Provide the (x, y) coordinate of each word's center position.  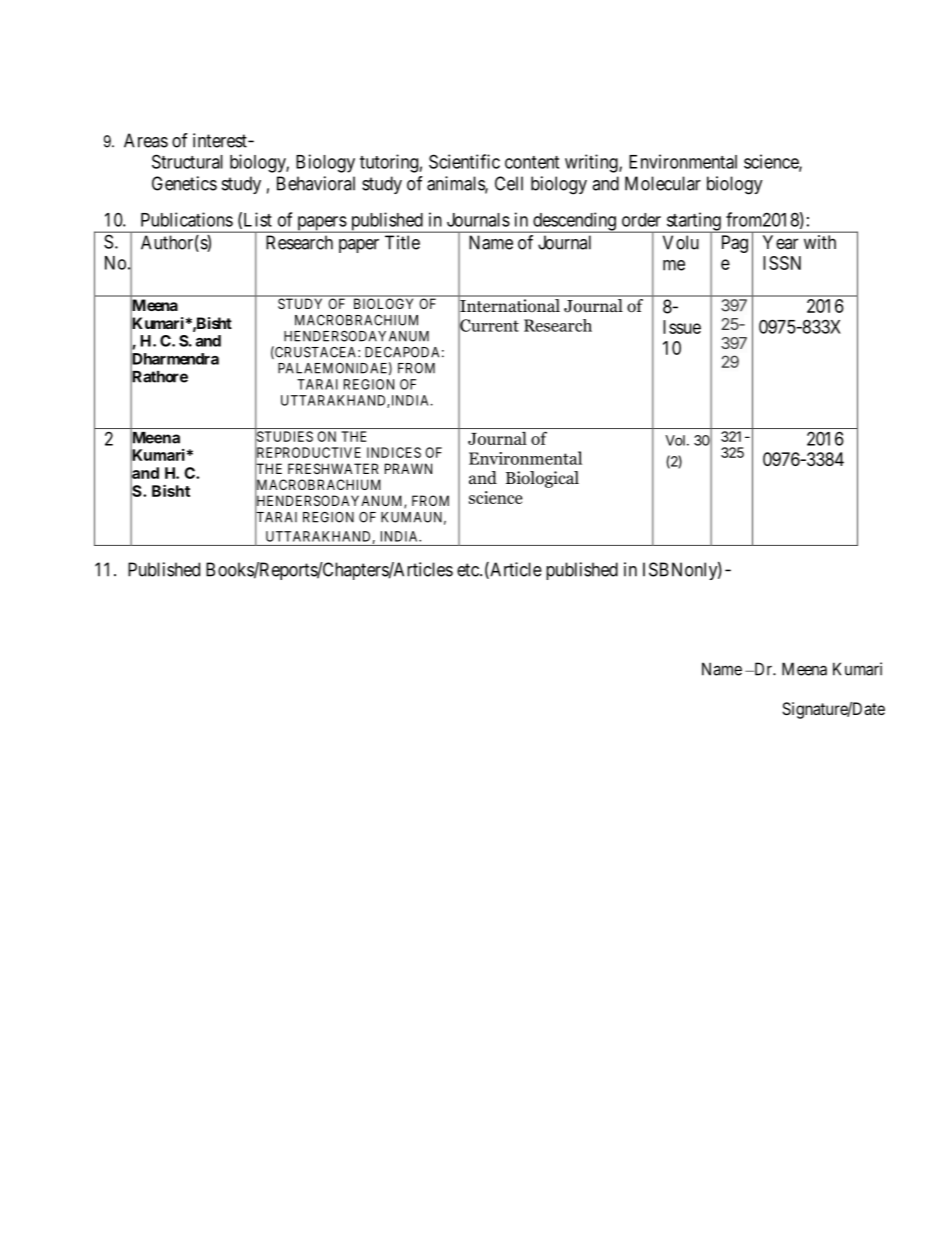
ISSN (782, 263)
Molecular (663, 183)
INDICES (394, 452)
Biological (542, 479)
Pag (735, 244)
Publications (187, 219)
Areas (146, 140)
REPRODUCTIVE (308, 453)
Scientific (464, 161)
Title (402, 242)
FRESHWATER (333, 468)
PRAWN (408, 468)
